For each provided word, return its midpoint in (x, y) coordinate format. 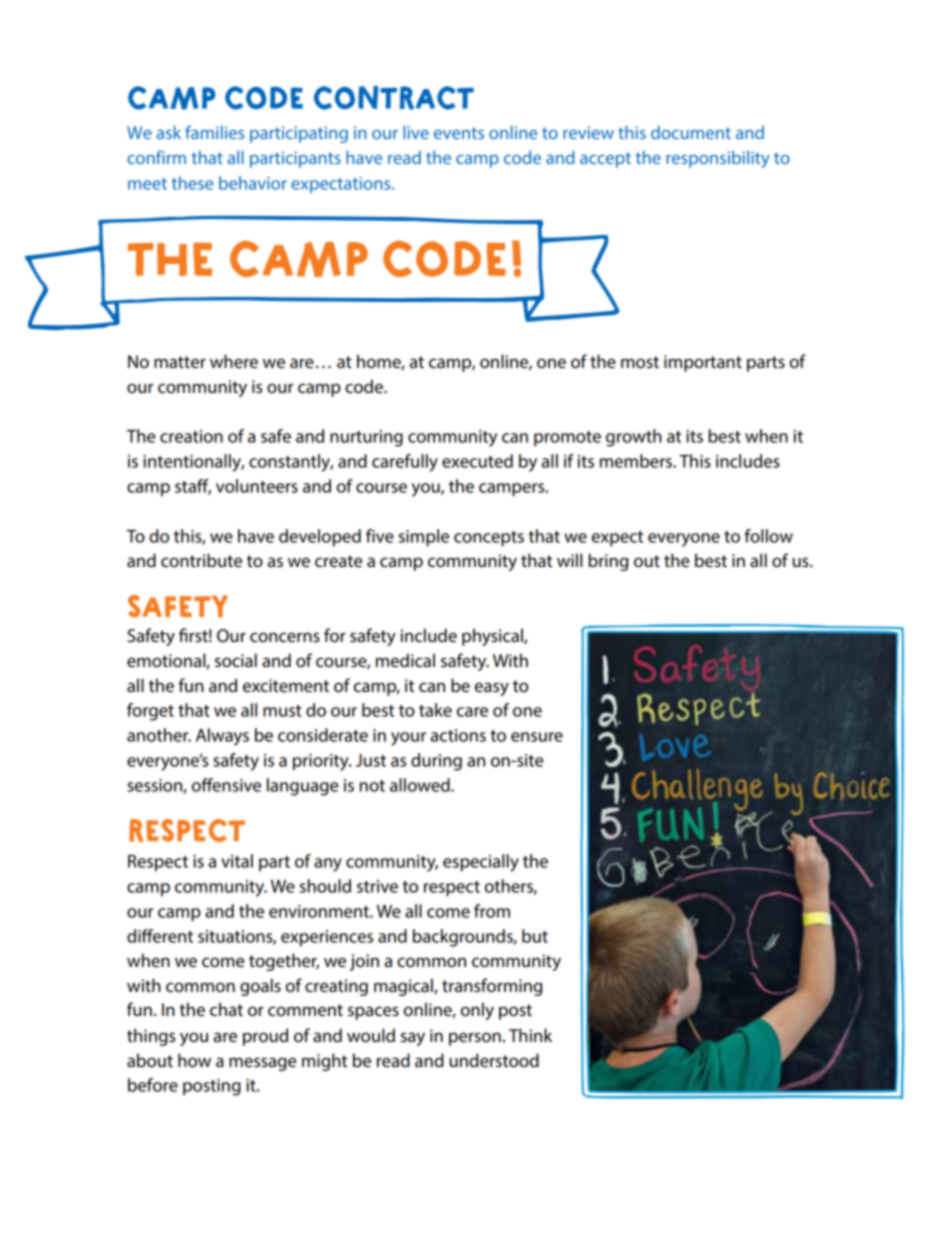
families (214, 132)
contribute (201, 560)
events (459, 133)
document (691, 132)
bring (608, 562)
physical (493, 637)
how (194, 1060)
